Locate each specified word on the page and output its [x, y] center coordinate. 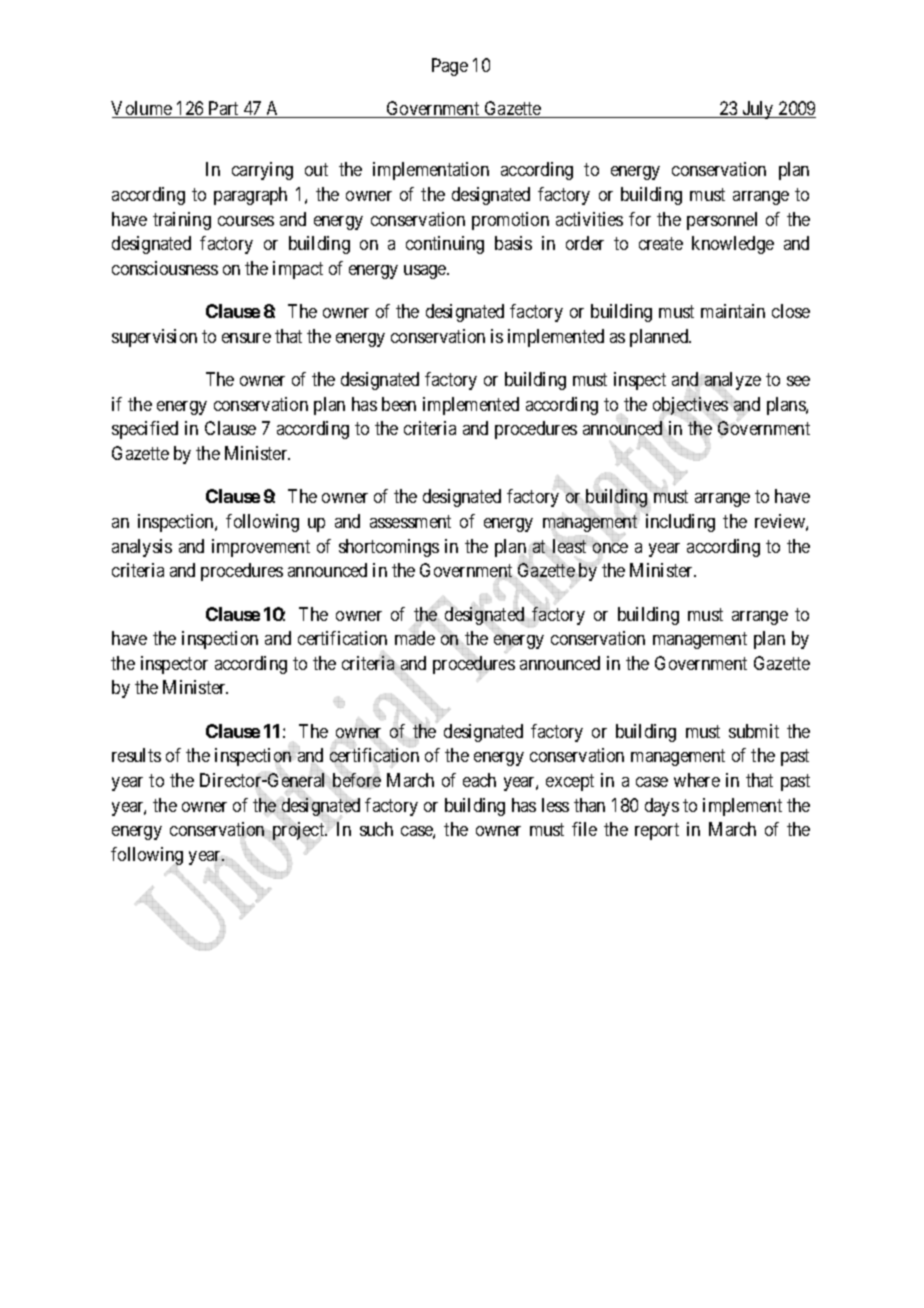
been [399, 404]
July [758, 110]
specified [145, 430]
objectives [690, 407]
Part [224, 109]
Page [450, 67]
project [299, 832]
